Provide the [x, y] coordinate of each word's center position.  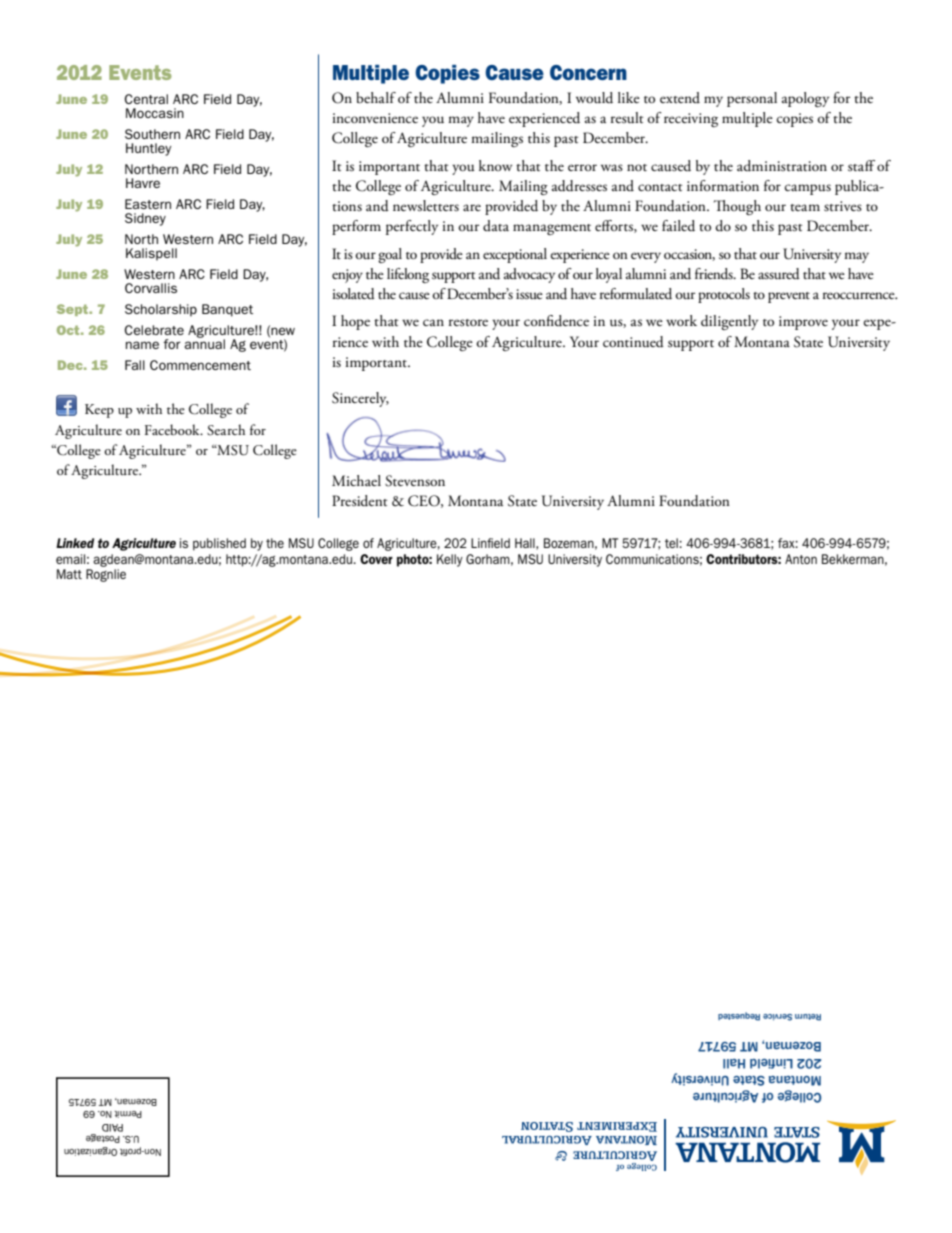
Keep [99, 411]
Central [146, 99]
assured [779, 274]
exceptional [515, 255]
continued [633, 342]
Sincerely [360, 399]
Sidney [145, 219]
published [219, 544]
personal [752, 99]
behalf [376, 98]
